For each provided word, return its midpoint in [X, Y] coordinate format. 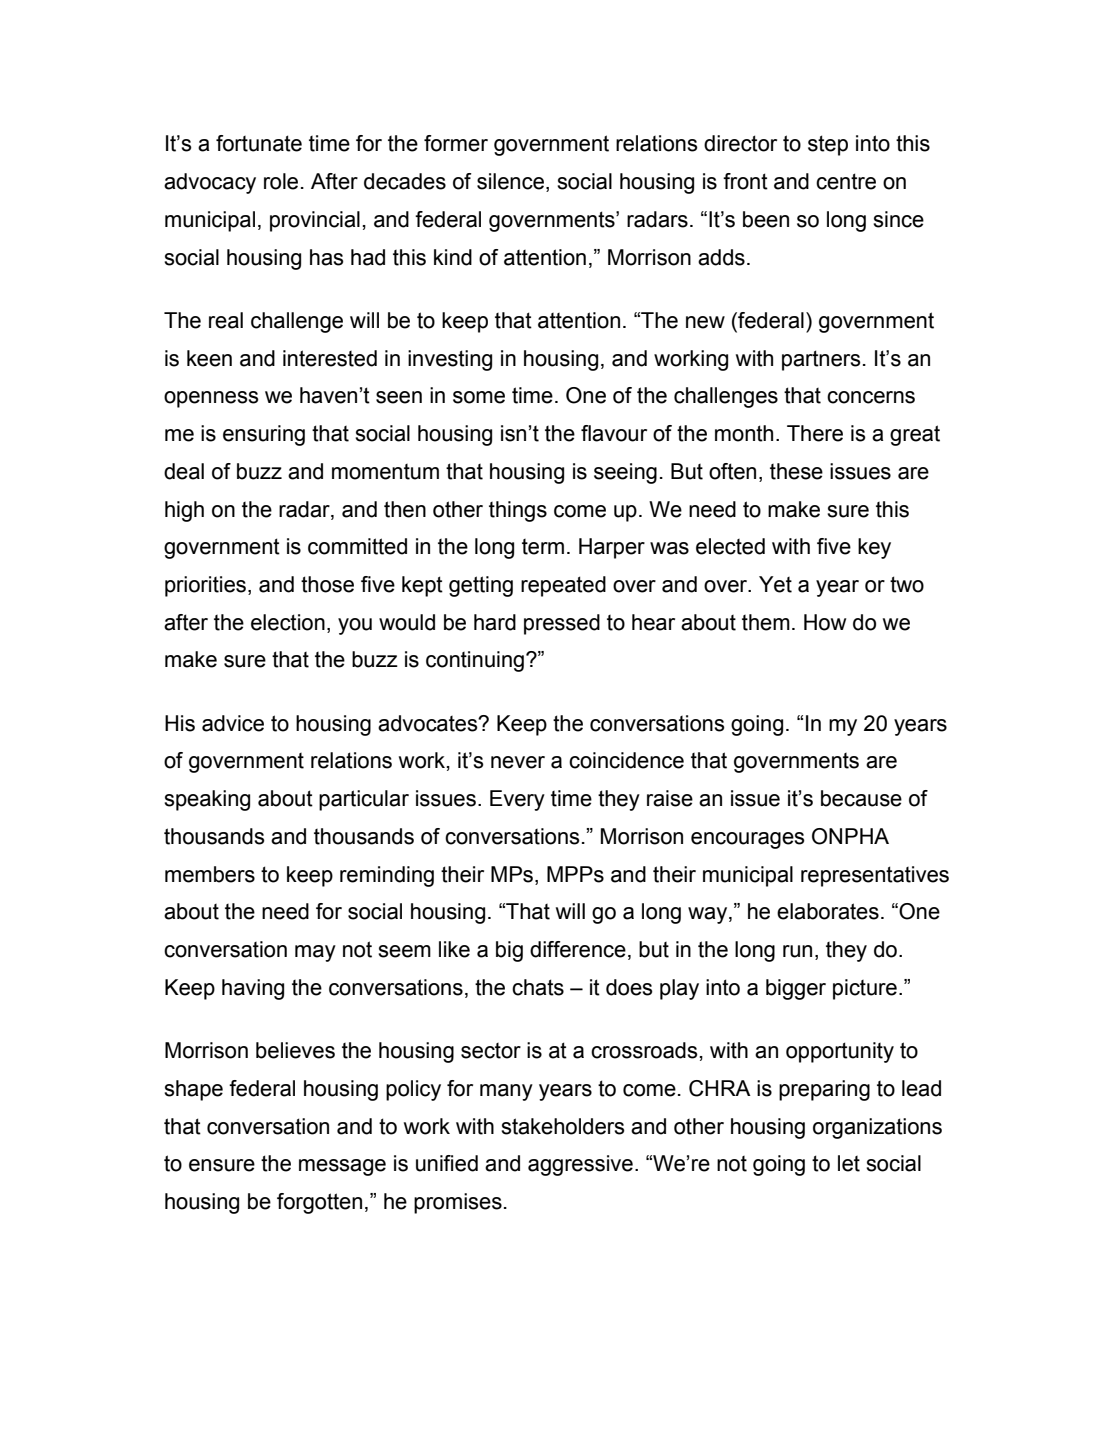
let [849, 1163]
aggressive [580, 1165]
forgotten [319, 1203]
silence [510, 181]
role [281, 181]
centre [846, 181]
